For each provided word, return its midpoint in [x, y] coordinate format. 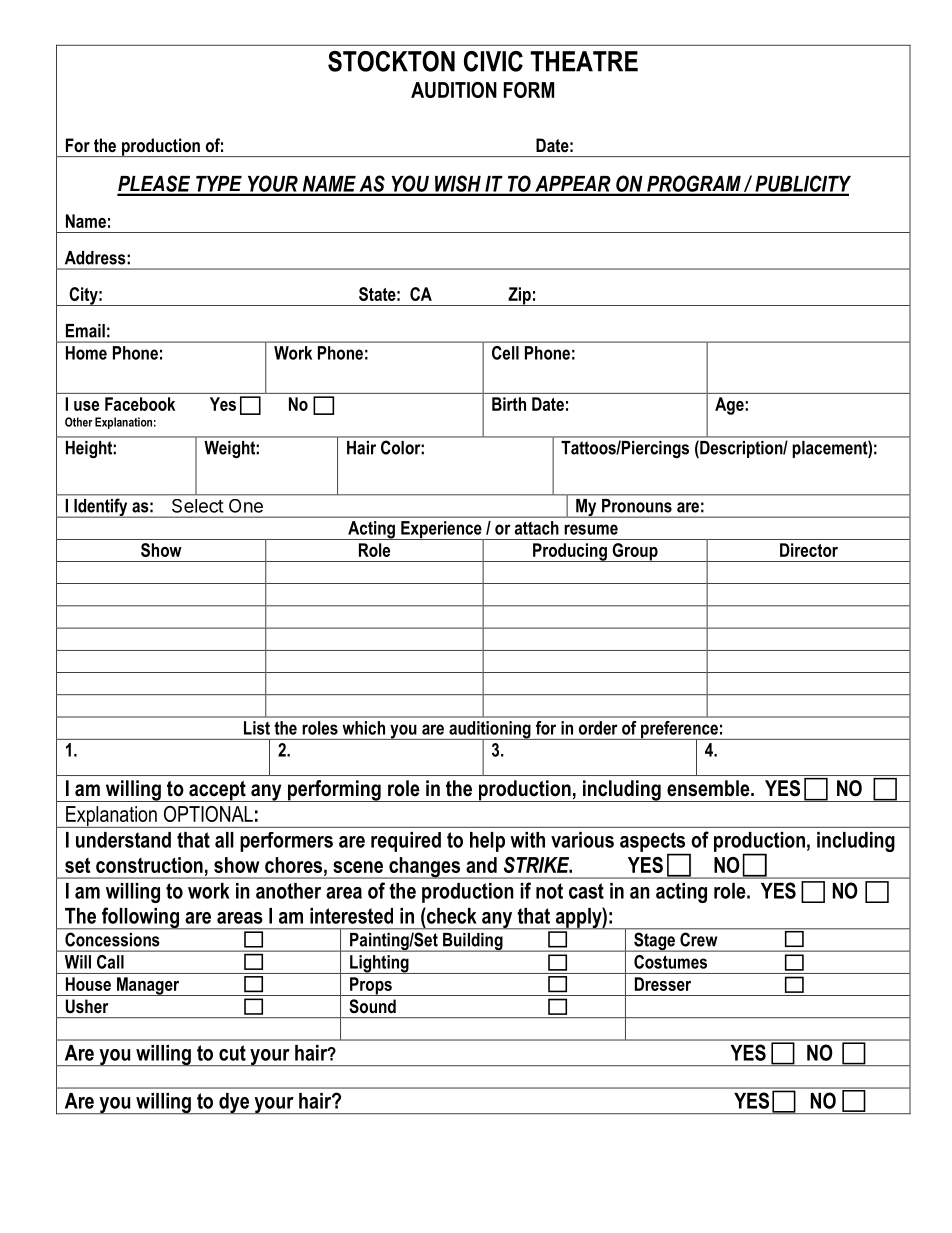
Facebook [140, 404]
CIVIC [493, 61]
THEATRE [584, 61]
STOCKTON [391, 61]
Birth [509, 404]
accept [217, 791]
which [364, 728]
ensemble [709, 788]
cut [232, 1053]
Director [809, 550]
